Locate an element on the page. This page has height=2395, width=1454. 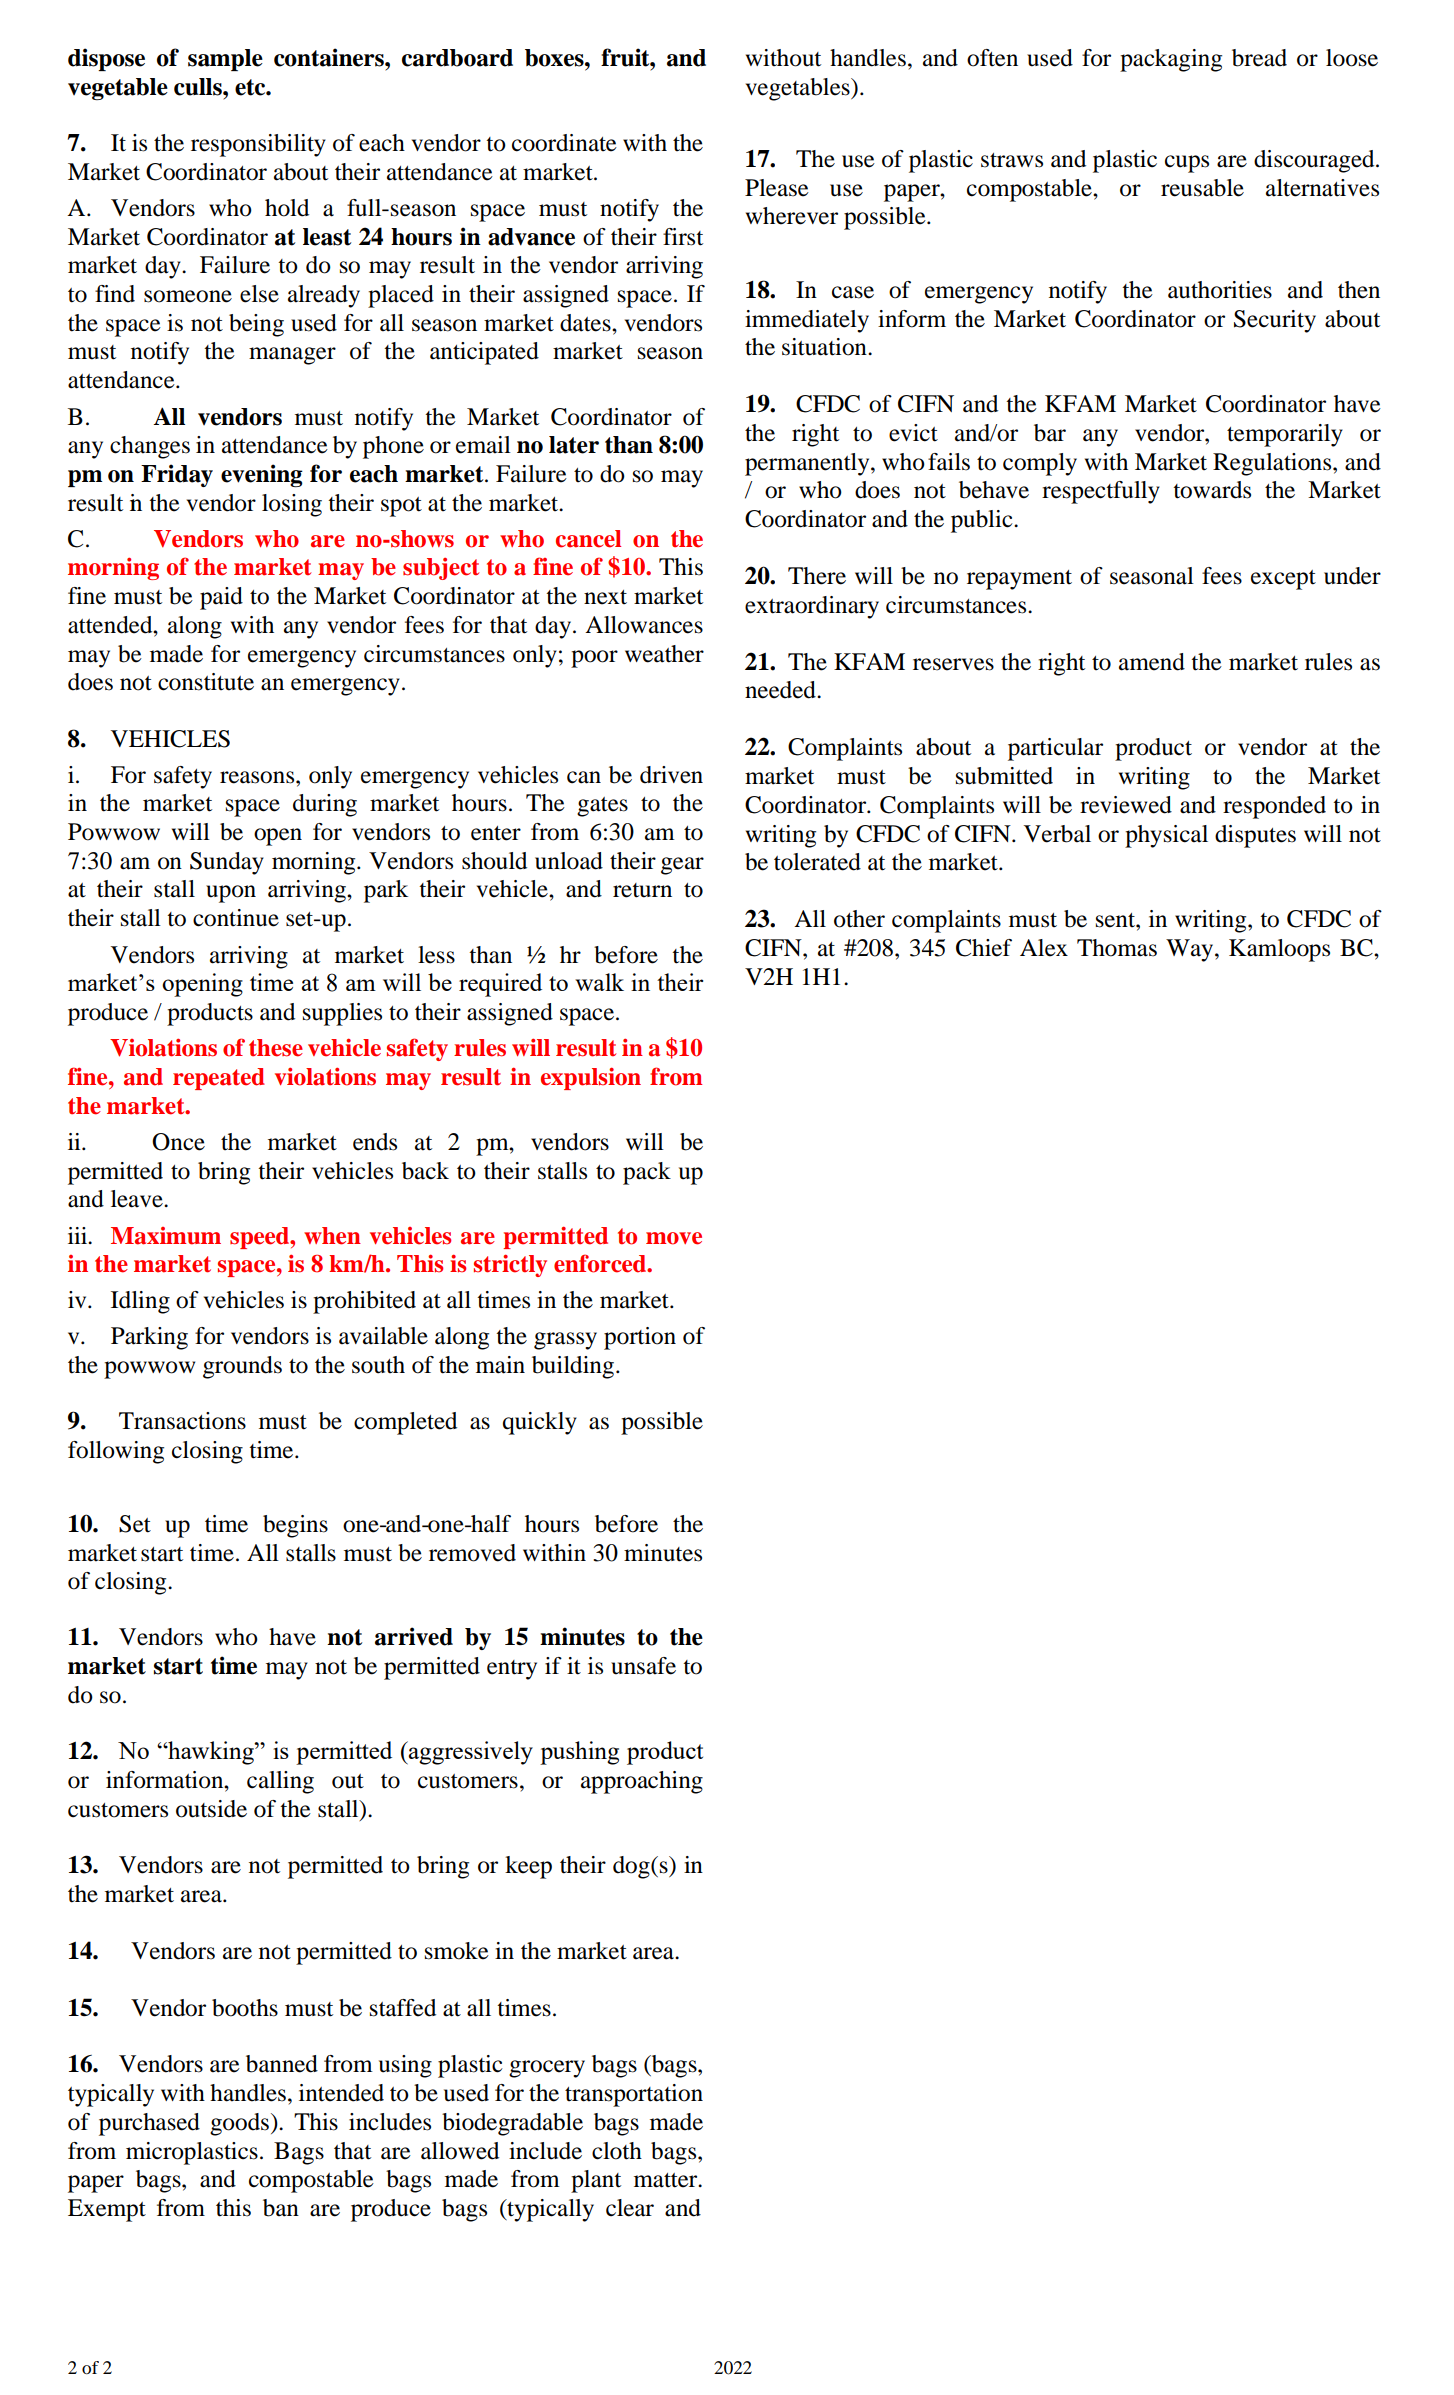
Once is located at coordinates (178, 1142).
